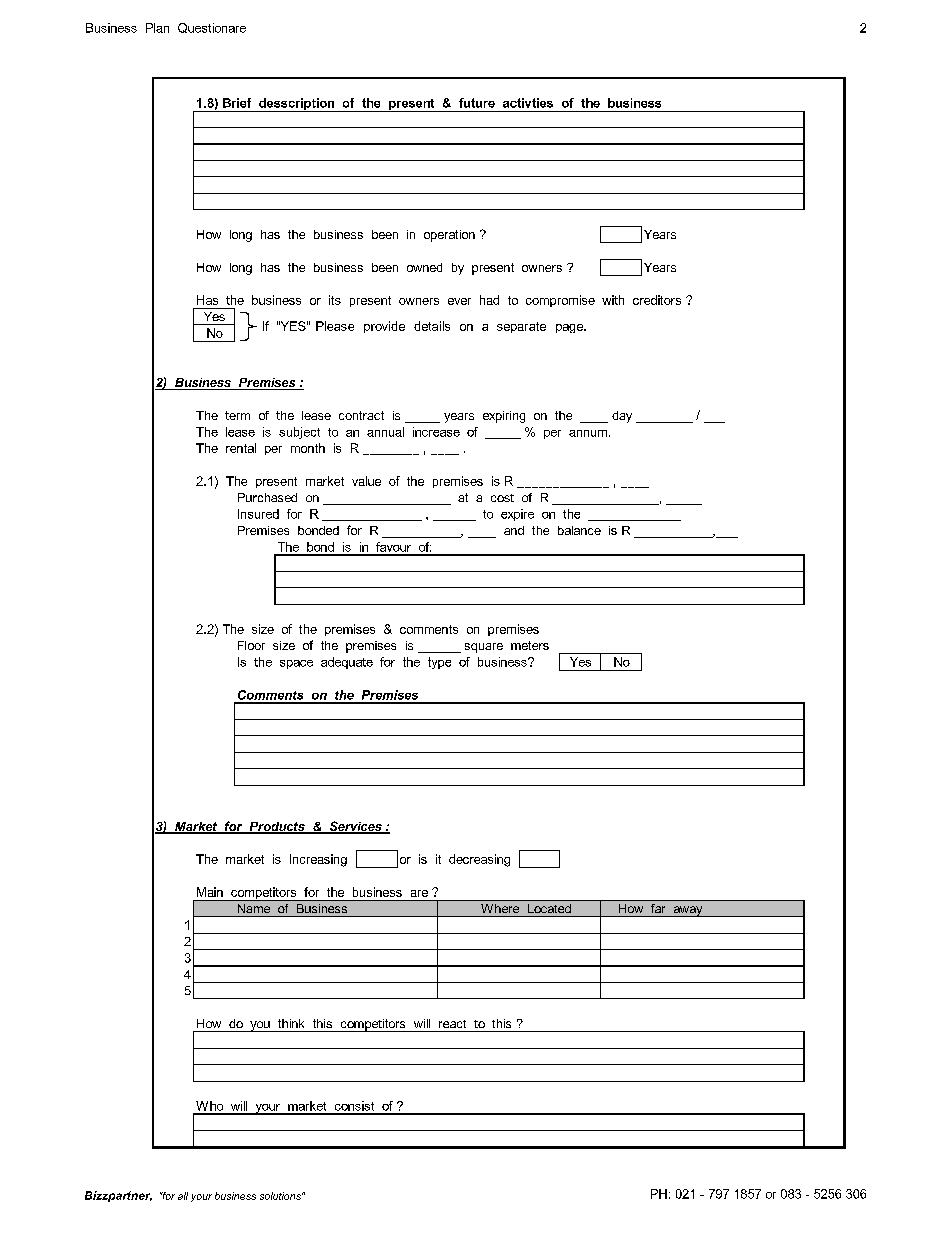 This screenshot has width=952, height=1233. Describe the element at coordinates (210, 892) in the screenshot. I see `Main` at that location.
